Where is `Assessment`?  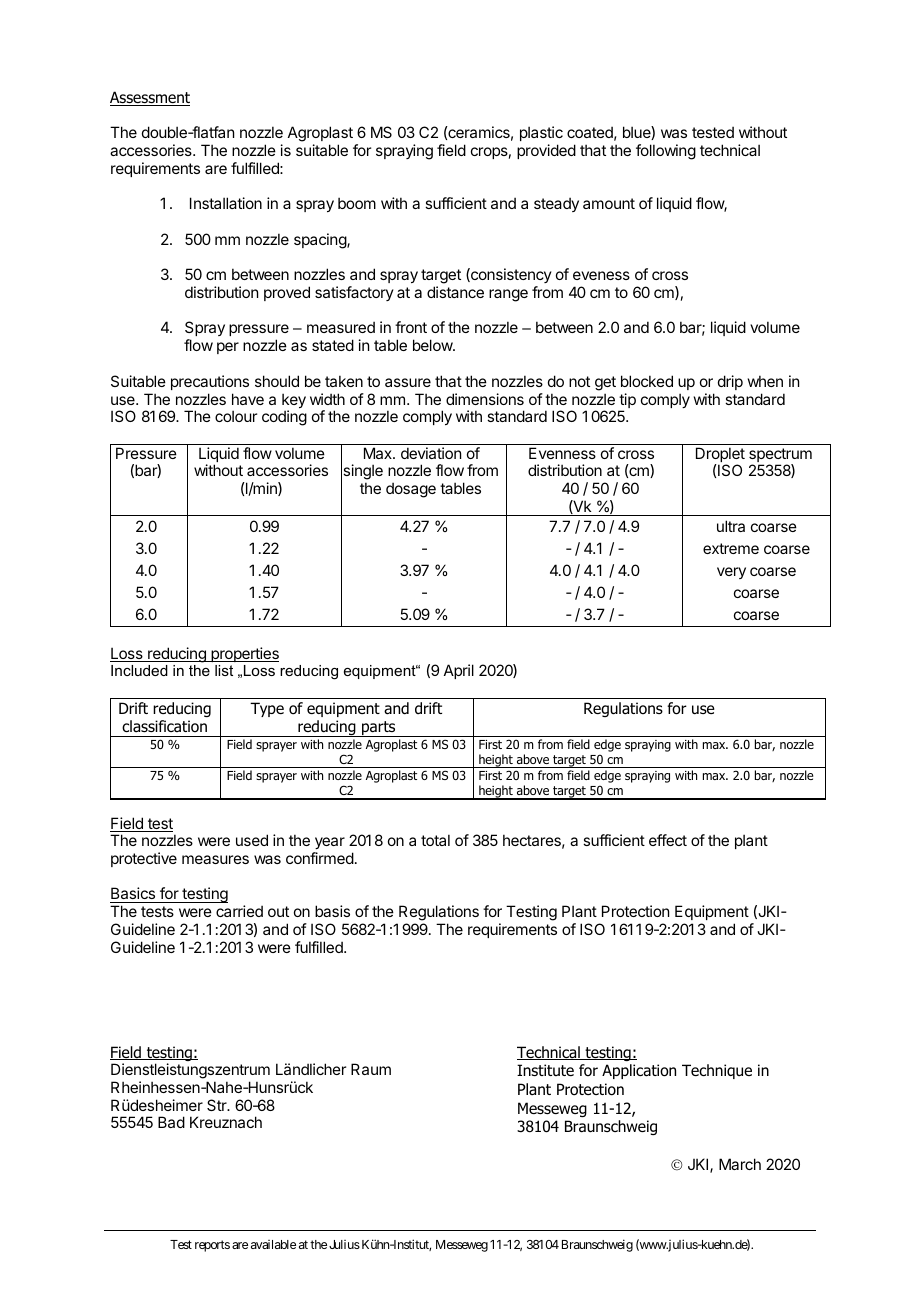
Assessment is located at coordinates (150, 98).
